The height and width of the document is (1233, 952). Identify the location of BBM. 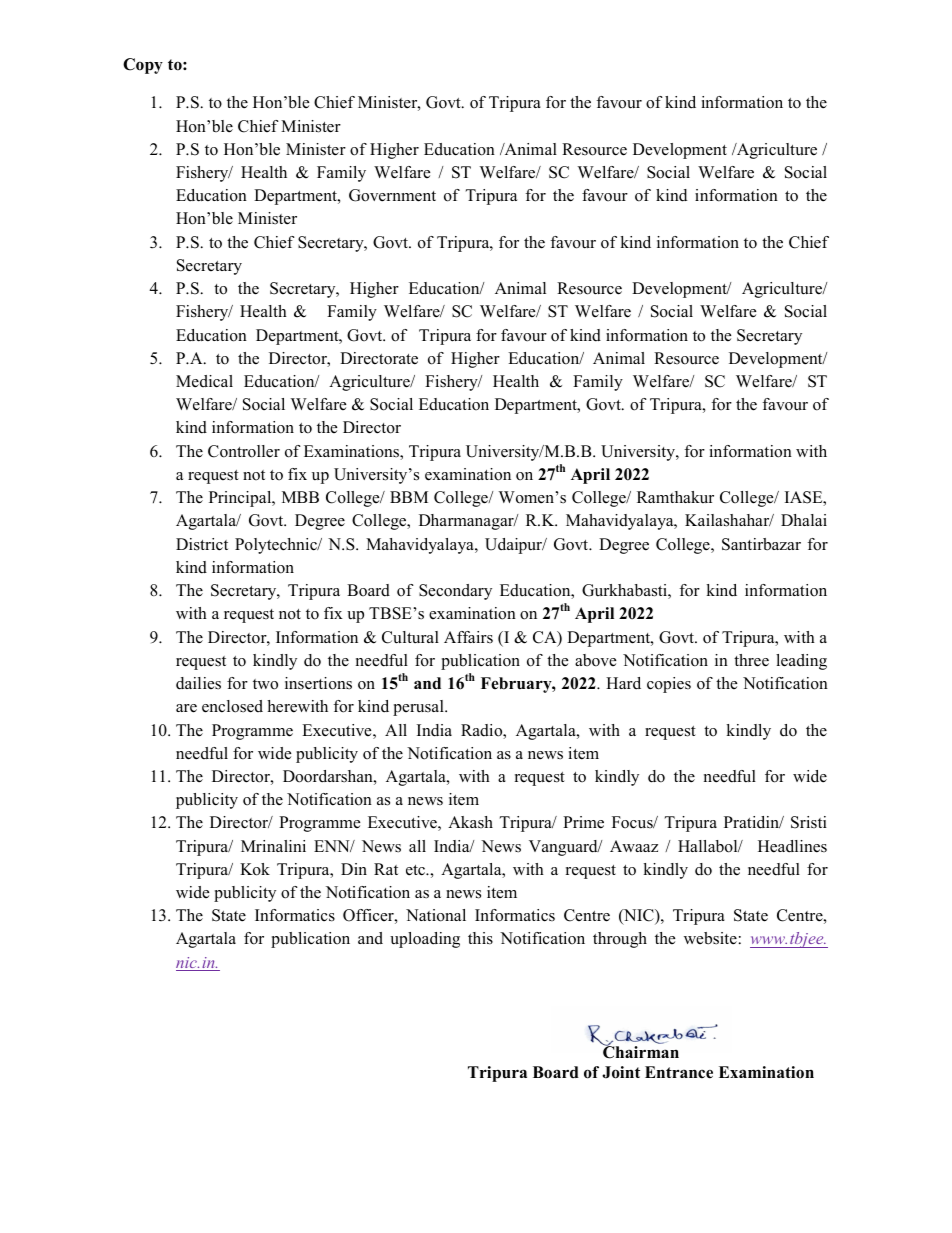
(409, 497).
